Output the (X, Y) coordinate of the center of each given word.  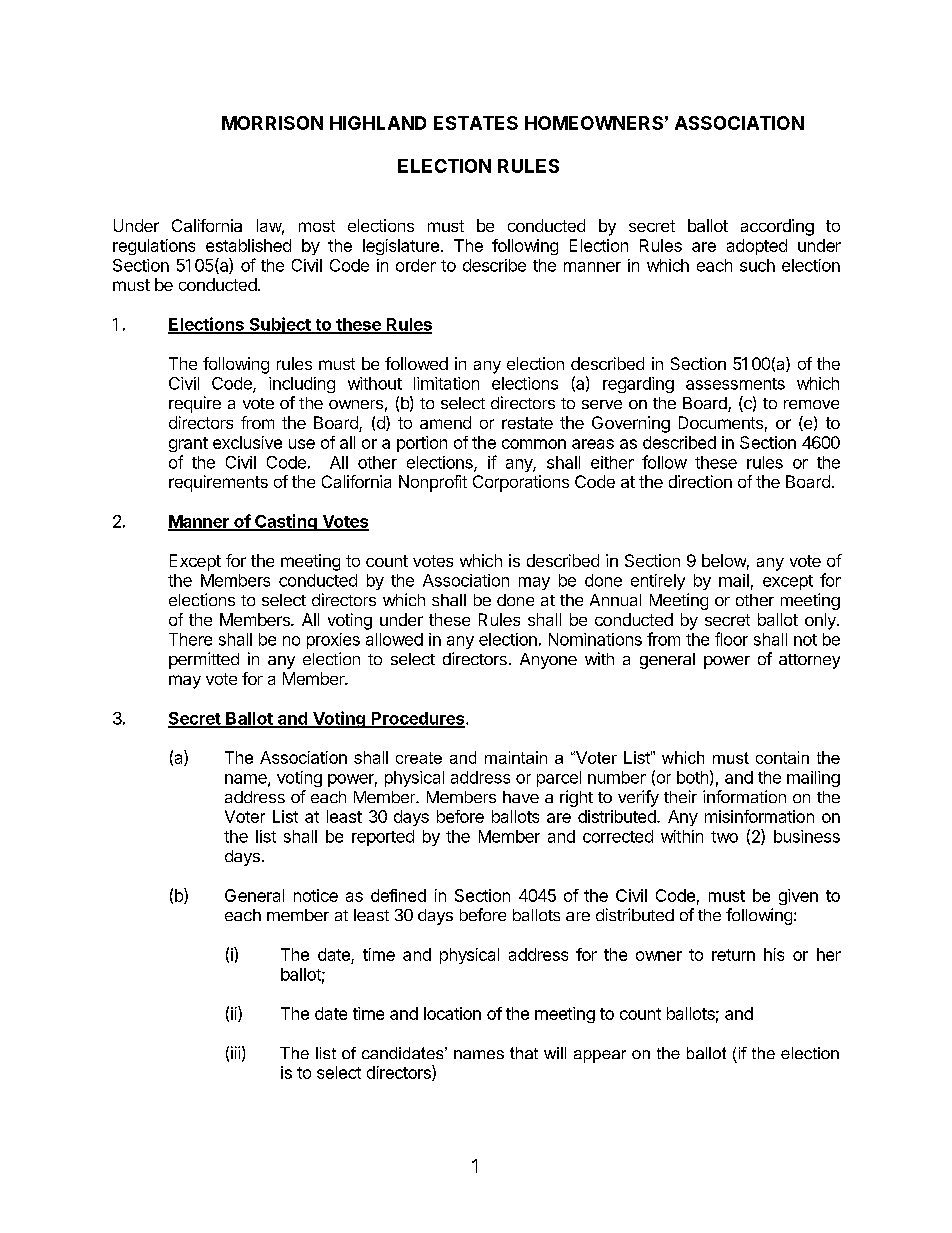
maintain (516, 757)
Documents (721, 422)
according (777, 227)
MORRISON (272, 123)
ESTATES (476, 123)
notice (316, 895)
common (534, 444)
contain (782, 757)
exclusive (247, 442)
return (733, 955)
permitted (204, 660)
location (452, 1013)
